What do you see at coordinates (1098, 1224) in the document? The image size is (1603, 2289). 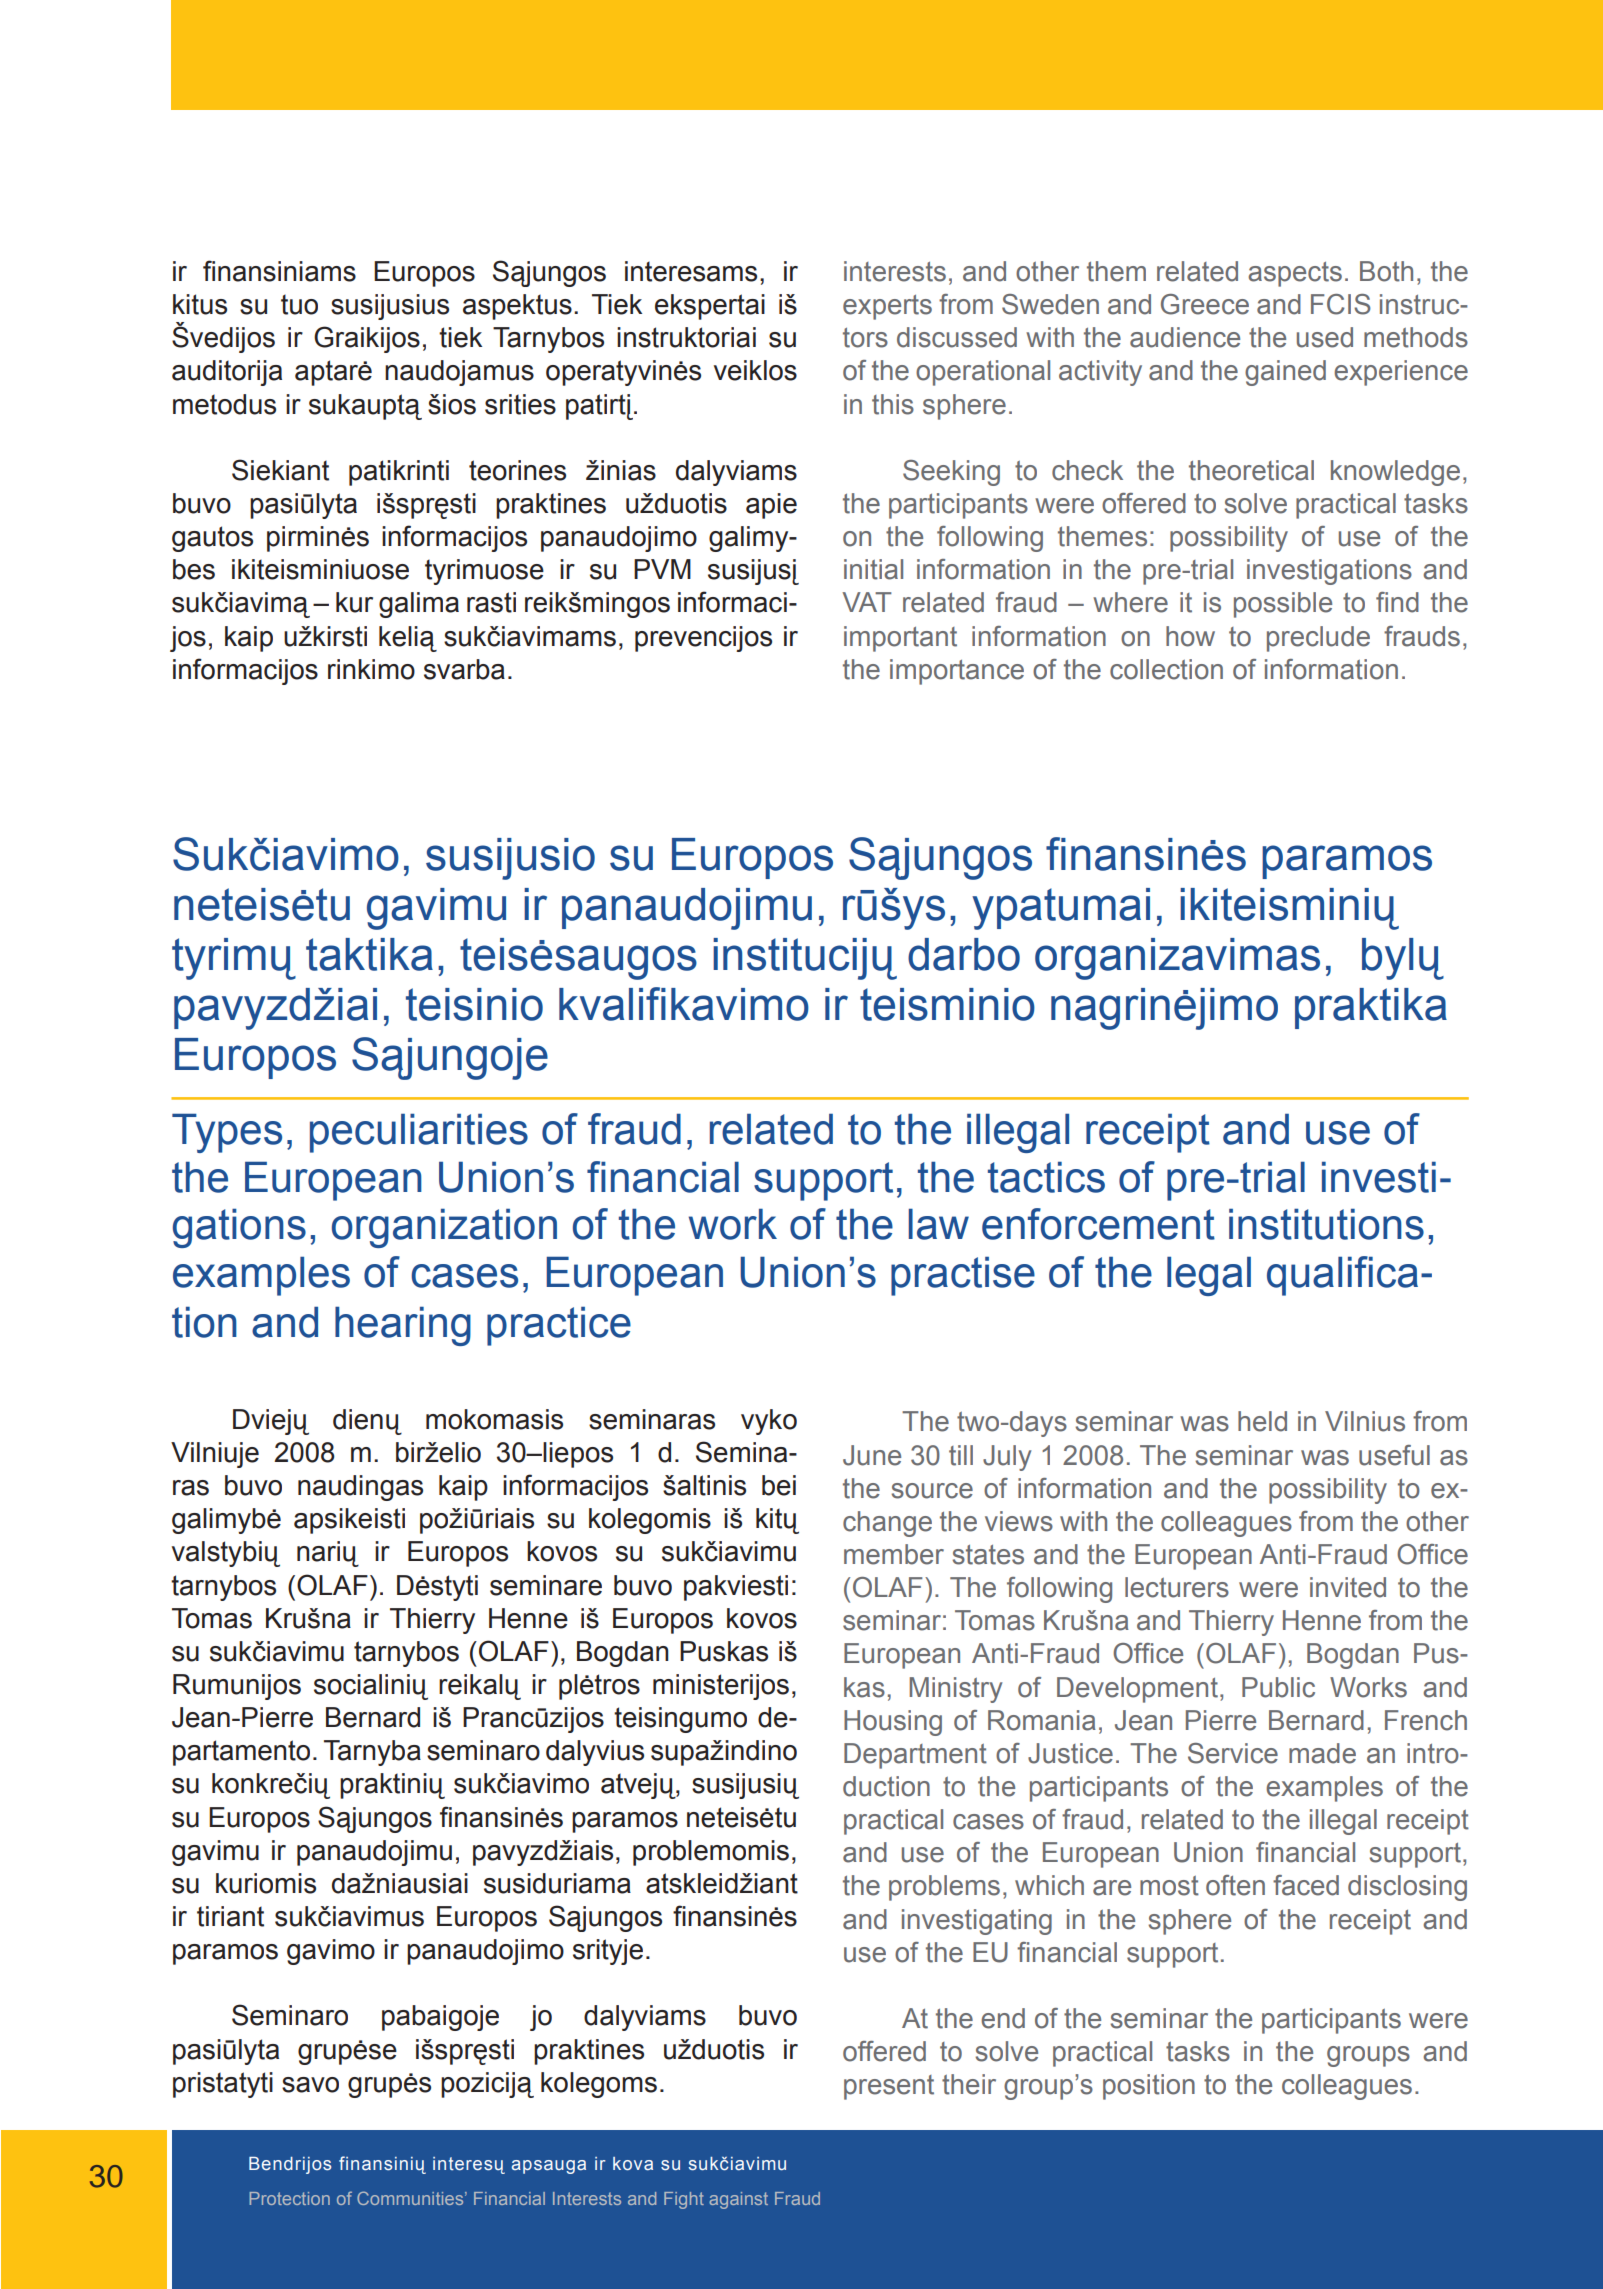 I see `enforcement` at bounding box center [1098, 1224].
